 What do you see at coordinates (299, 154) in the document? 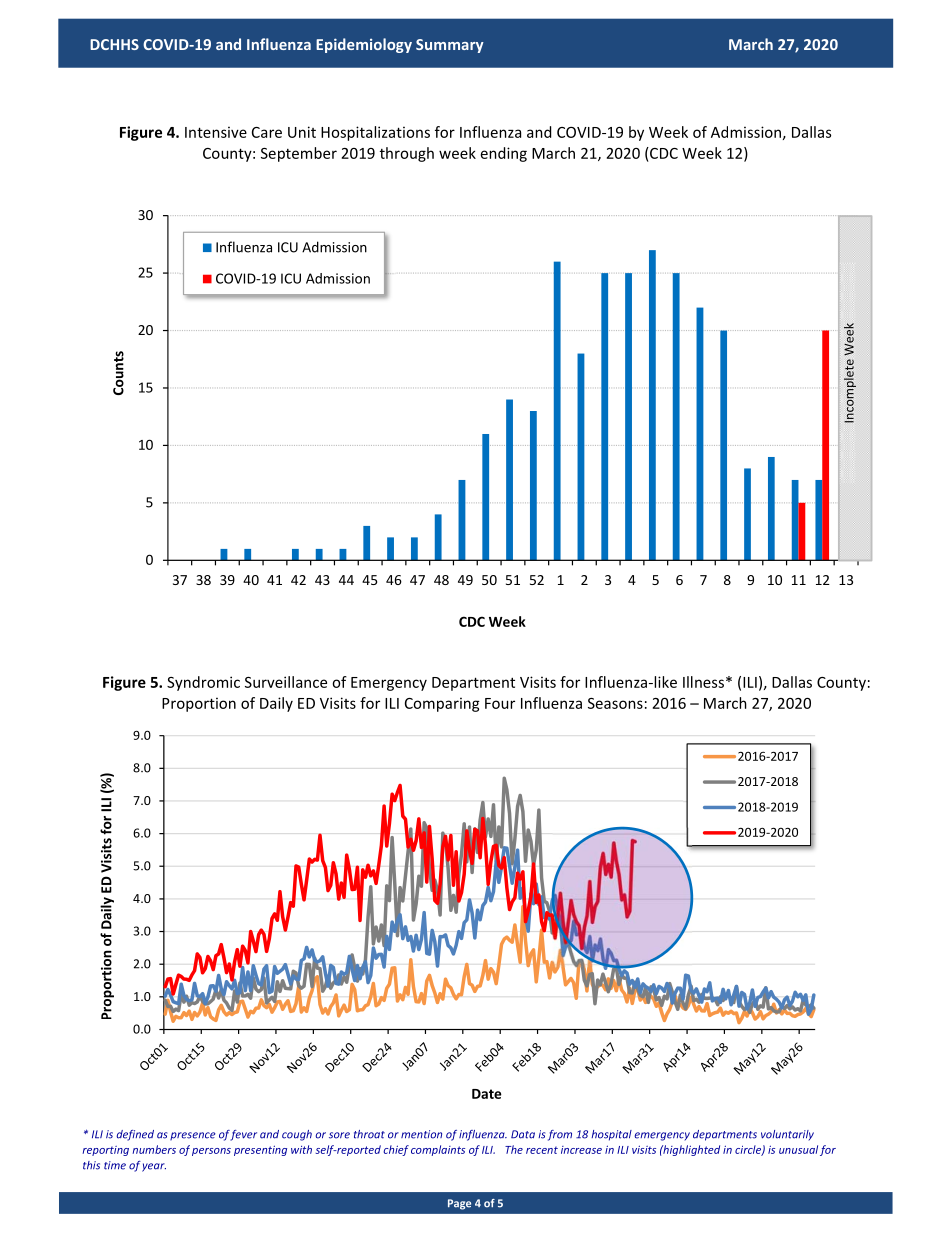
I see `September` at bounding box center [299, 154].
